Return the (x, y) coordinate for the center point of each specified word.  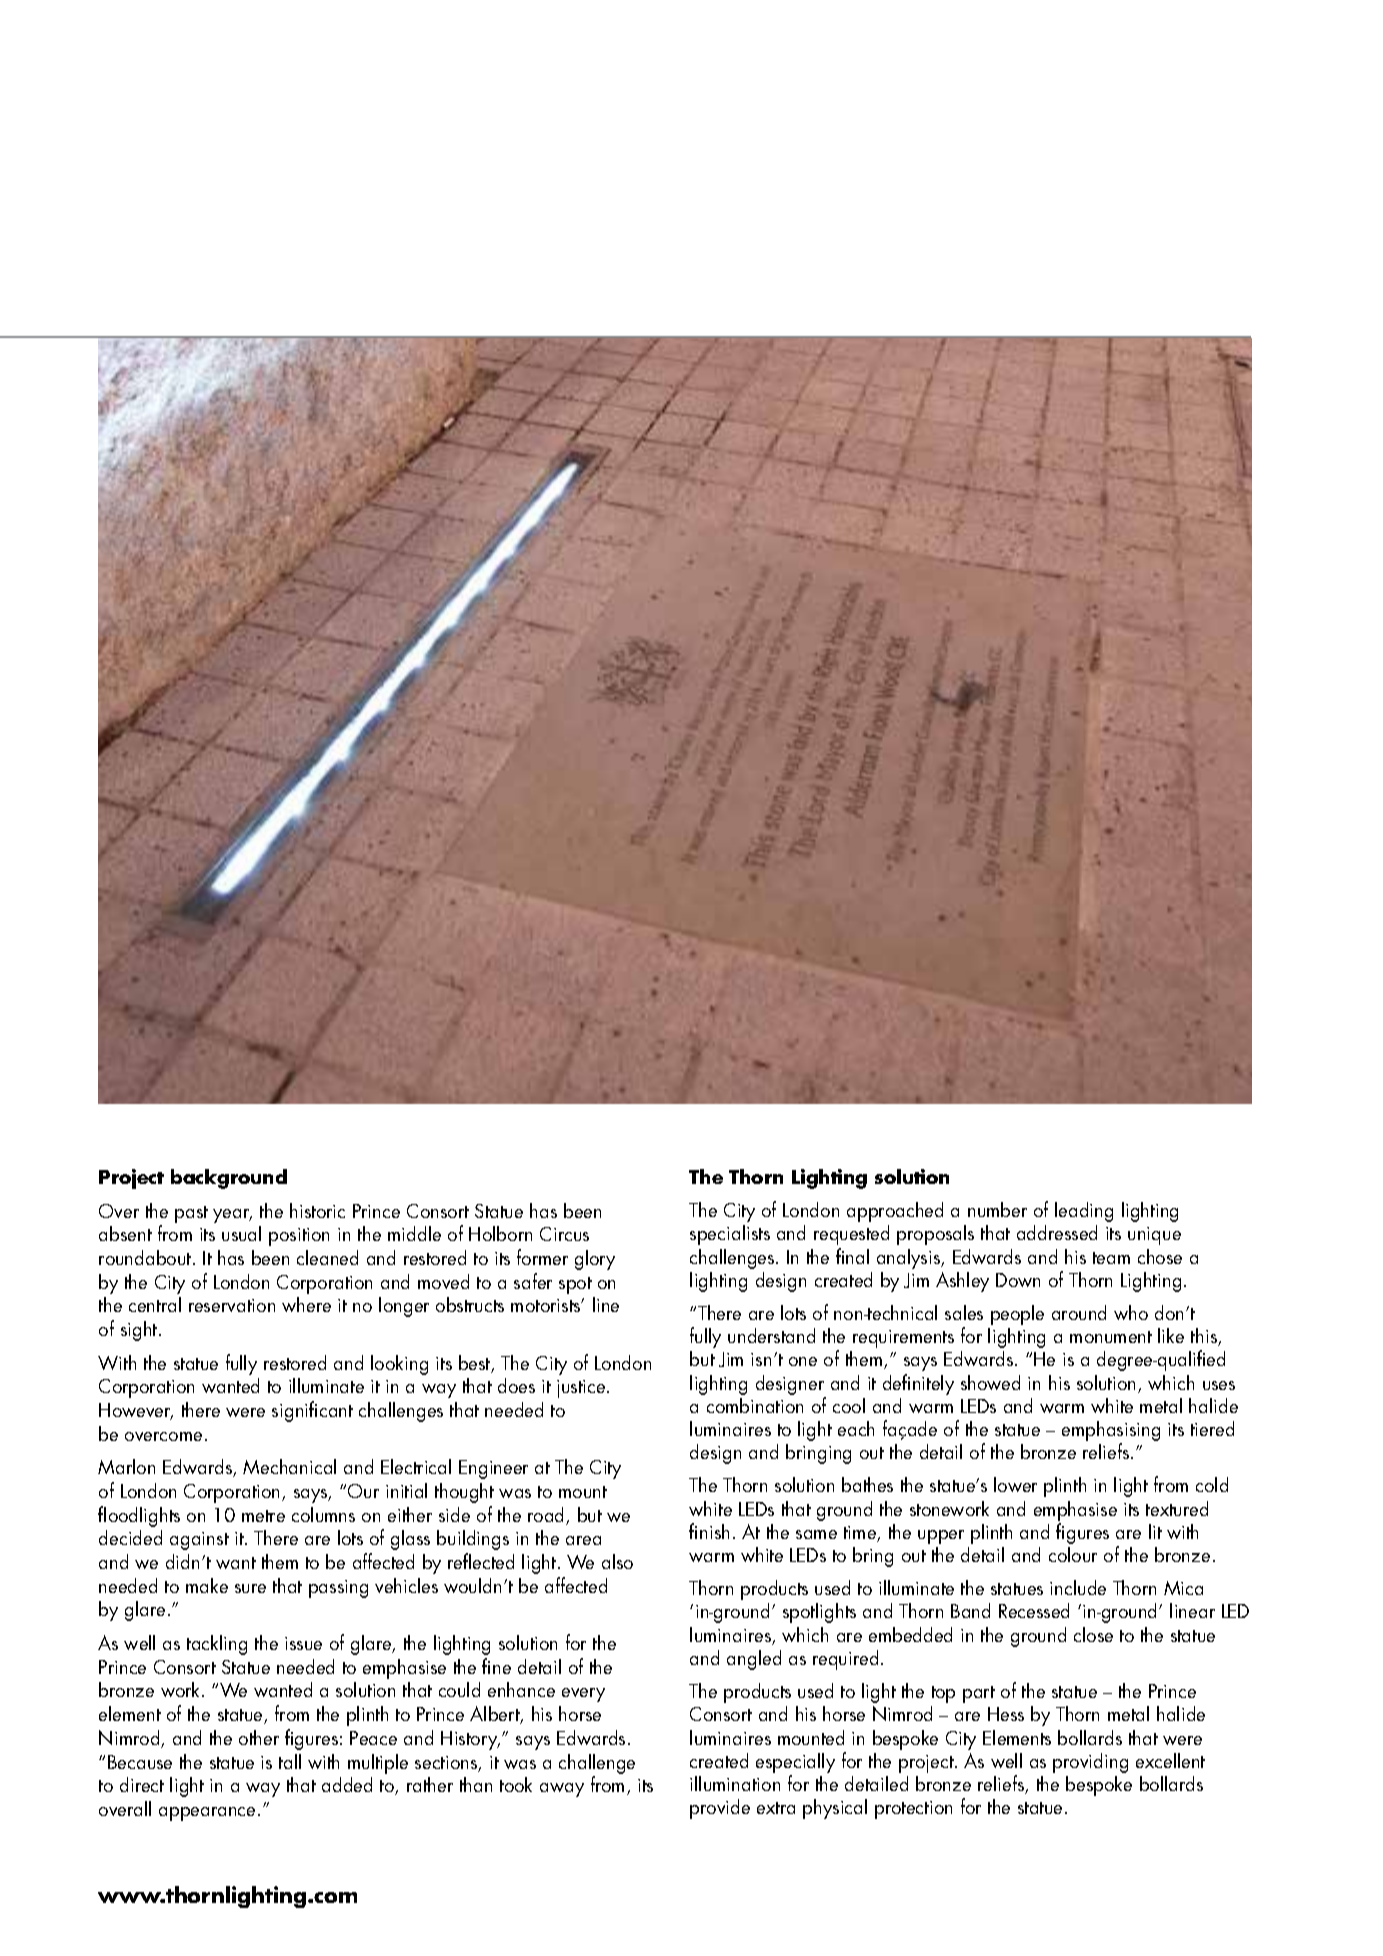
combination (755, 1405)
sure (250, 1588)
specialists (730, 1235)
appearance (207, 1814)
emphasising (1111, 1432)
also (617, 1561)
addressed (1057, 1232)
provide (720, 1809)
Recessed (1034, 1610)
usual (241, 1233)
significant (312, 1411)
